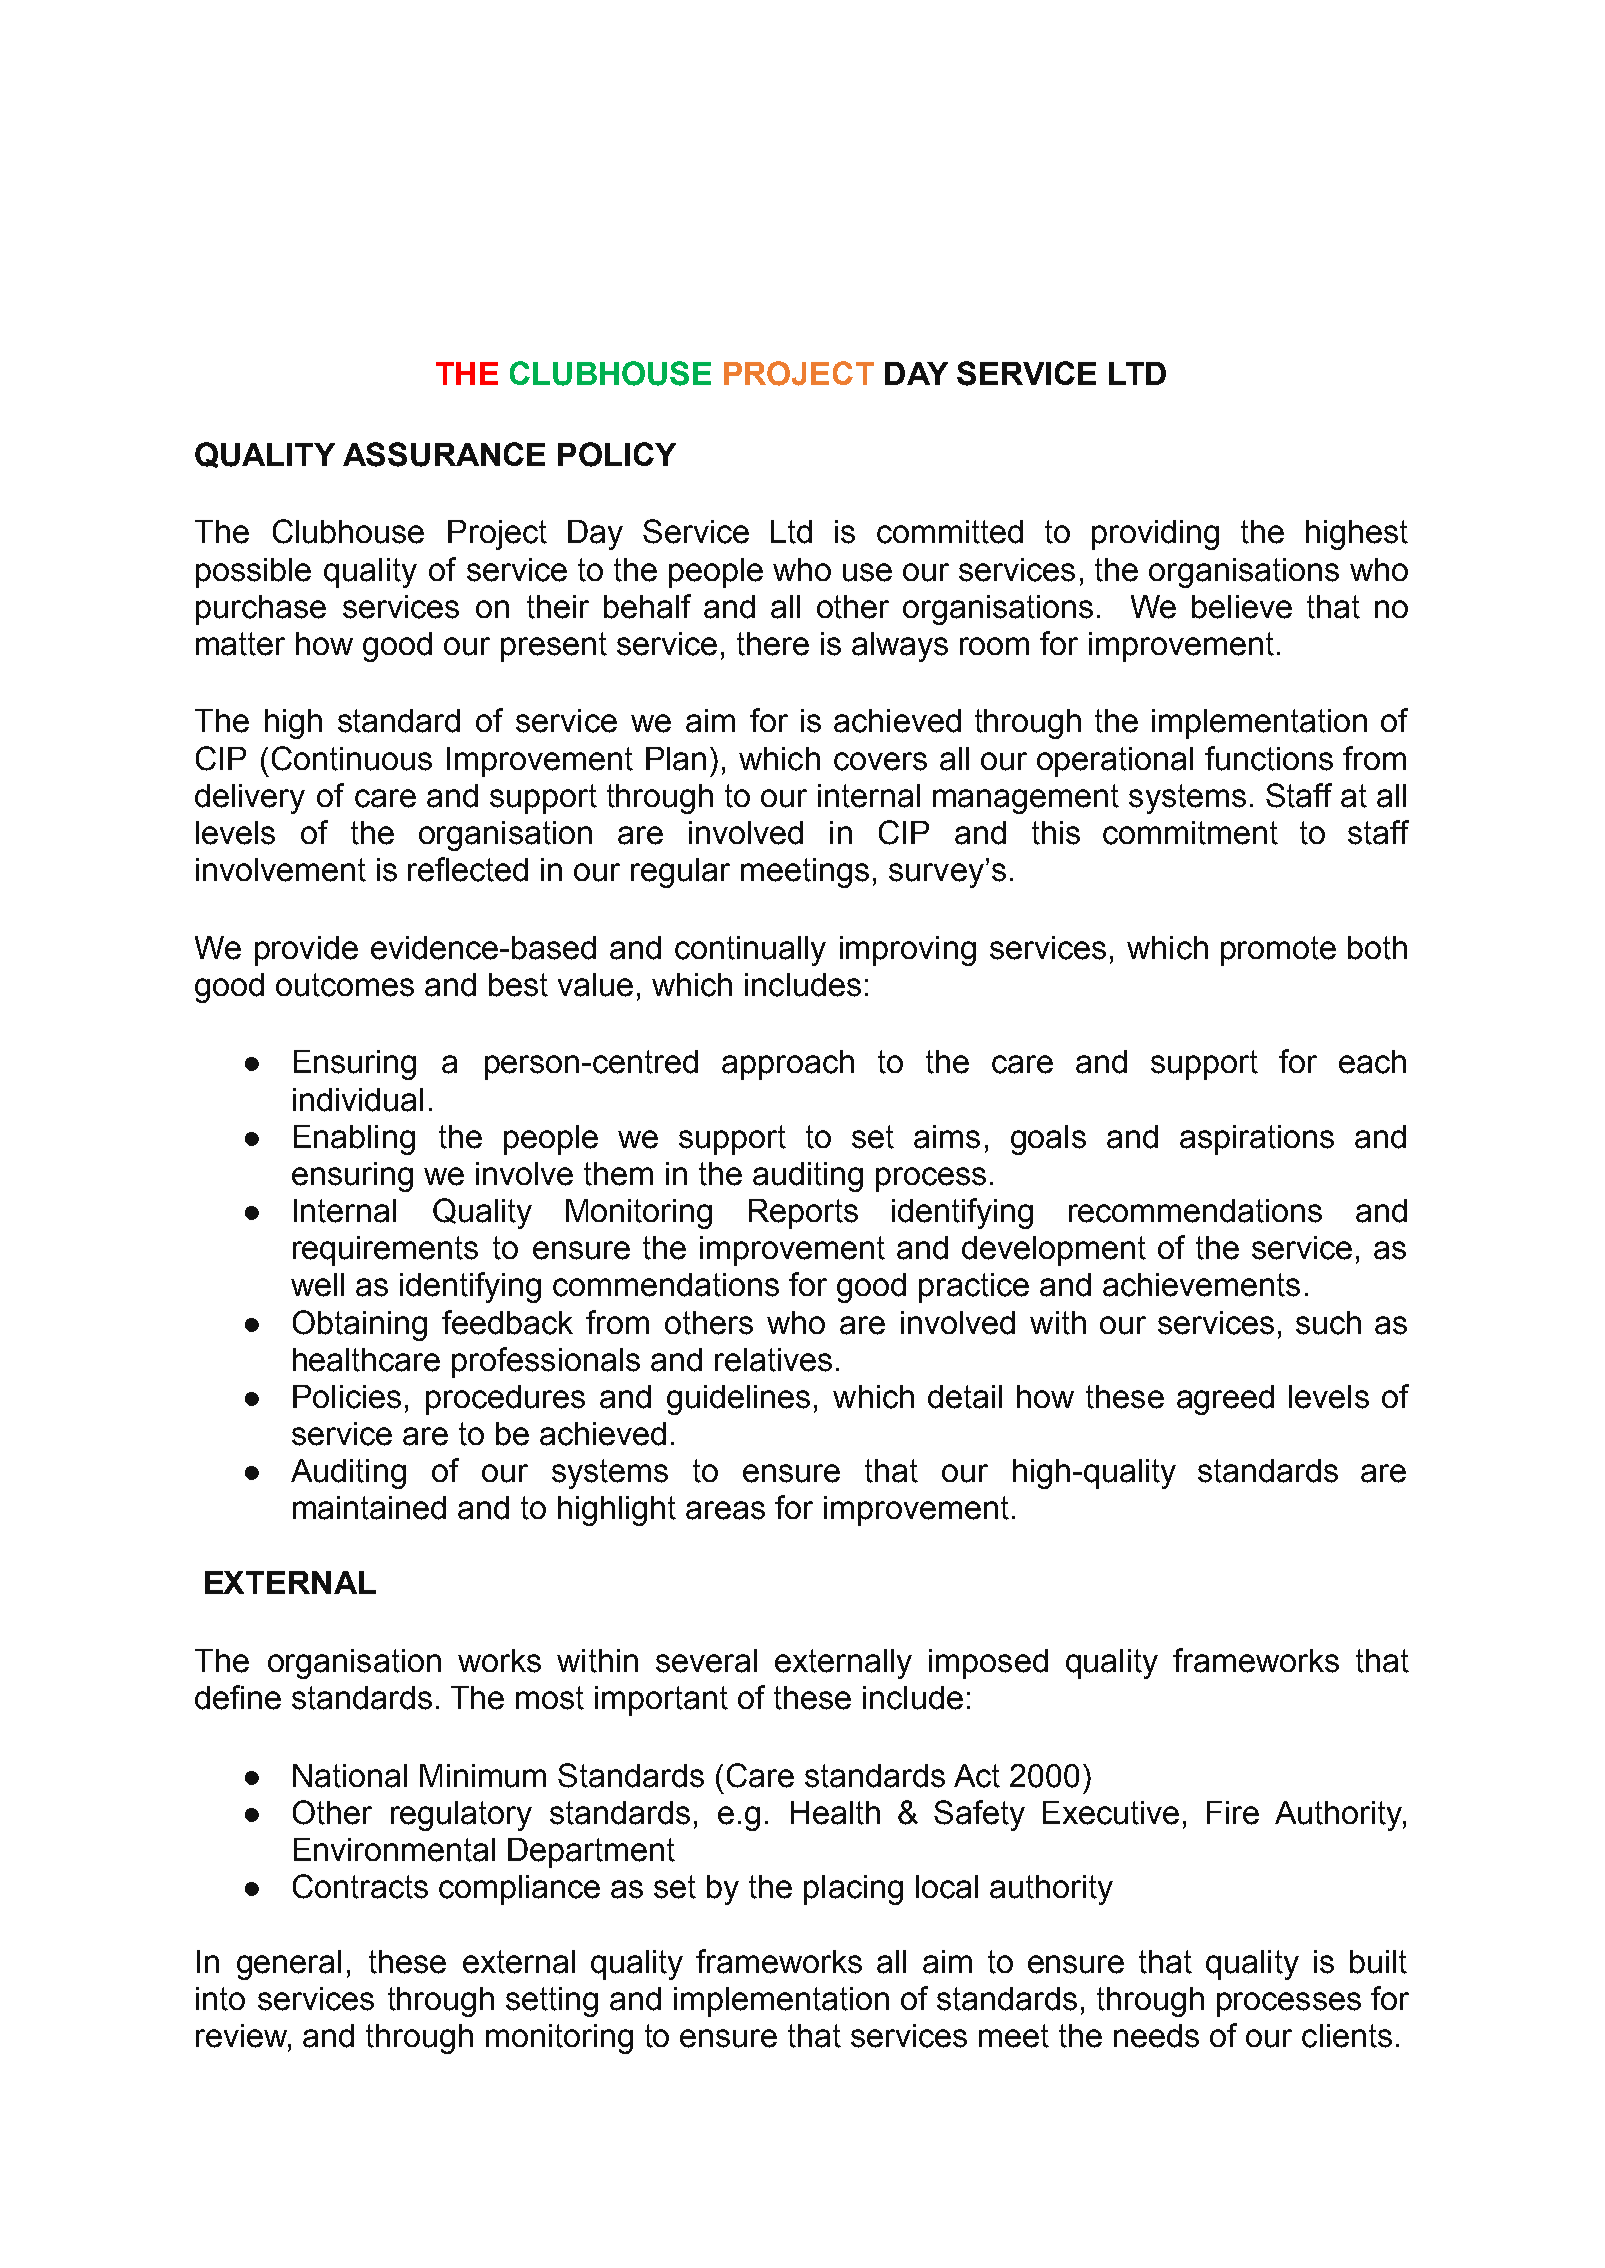 Image resolution: width=1605 pixels, height=2268 pixels. I want to click on ASSURANCE, so click(444, 454).
